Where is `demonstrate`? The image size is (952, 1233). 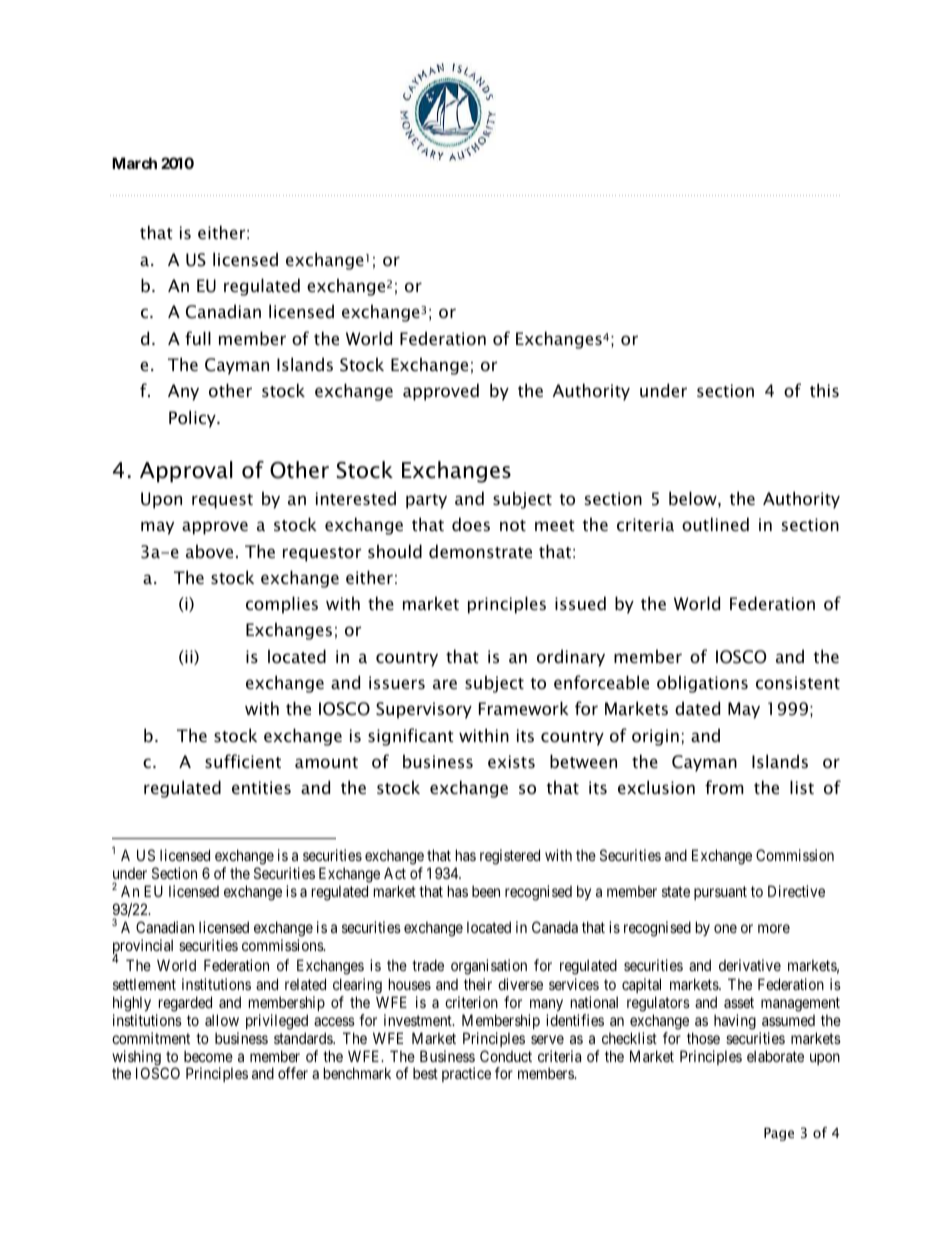 demonstrate is located at coordinates (480, 551).
